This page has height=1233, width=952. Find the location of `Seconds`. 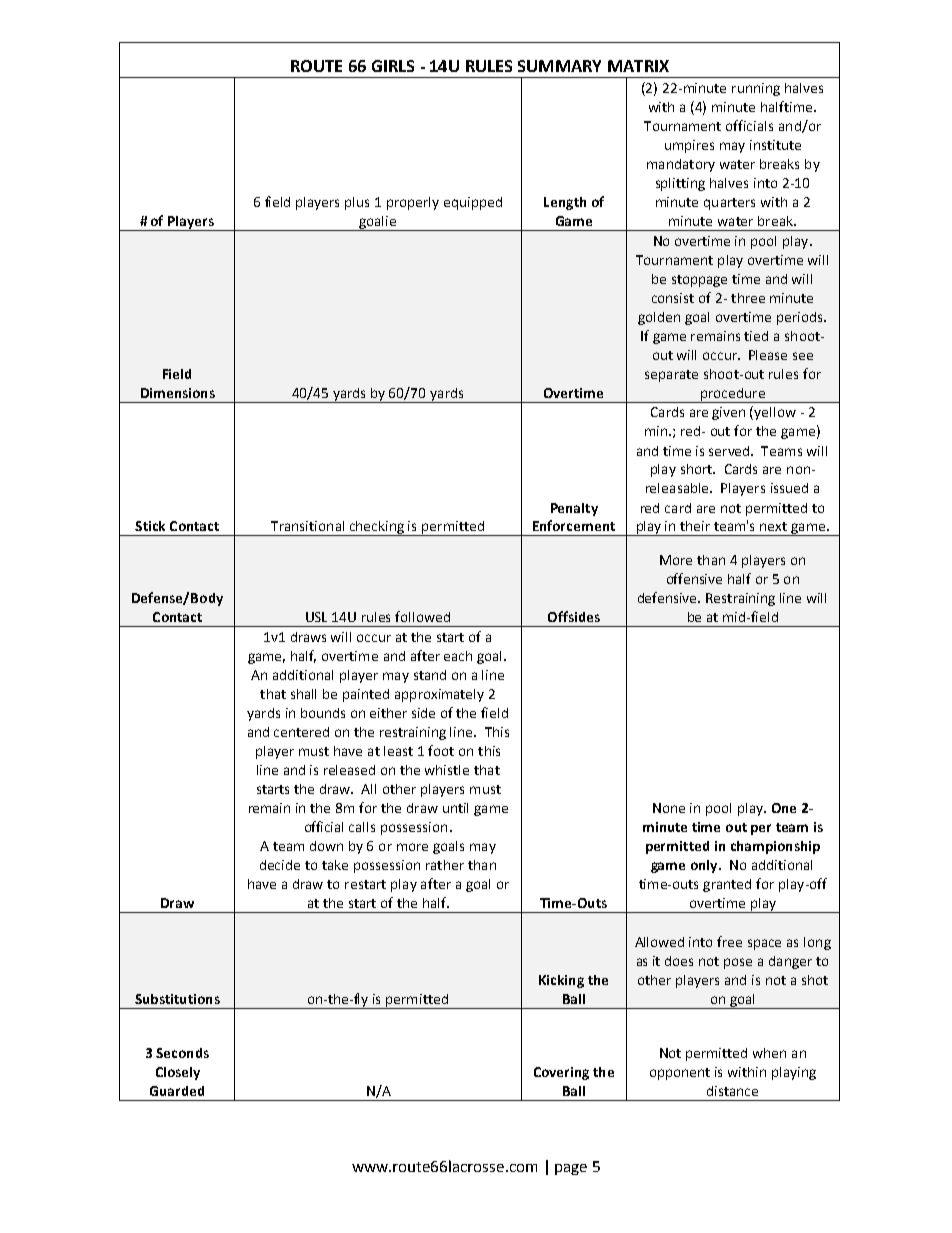

Seconds is located at coordinates (182, 1053).
